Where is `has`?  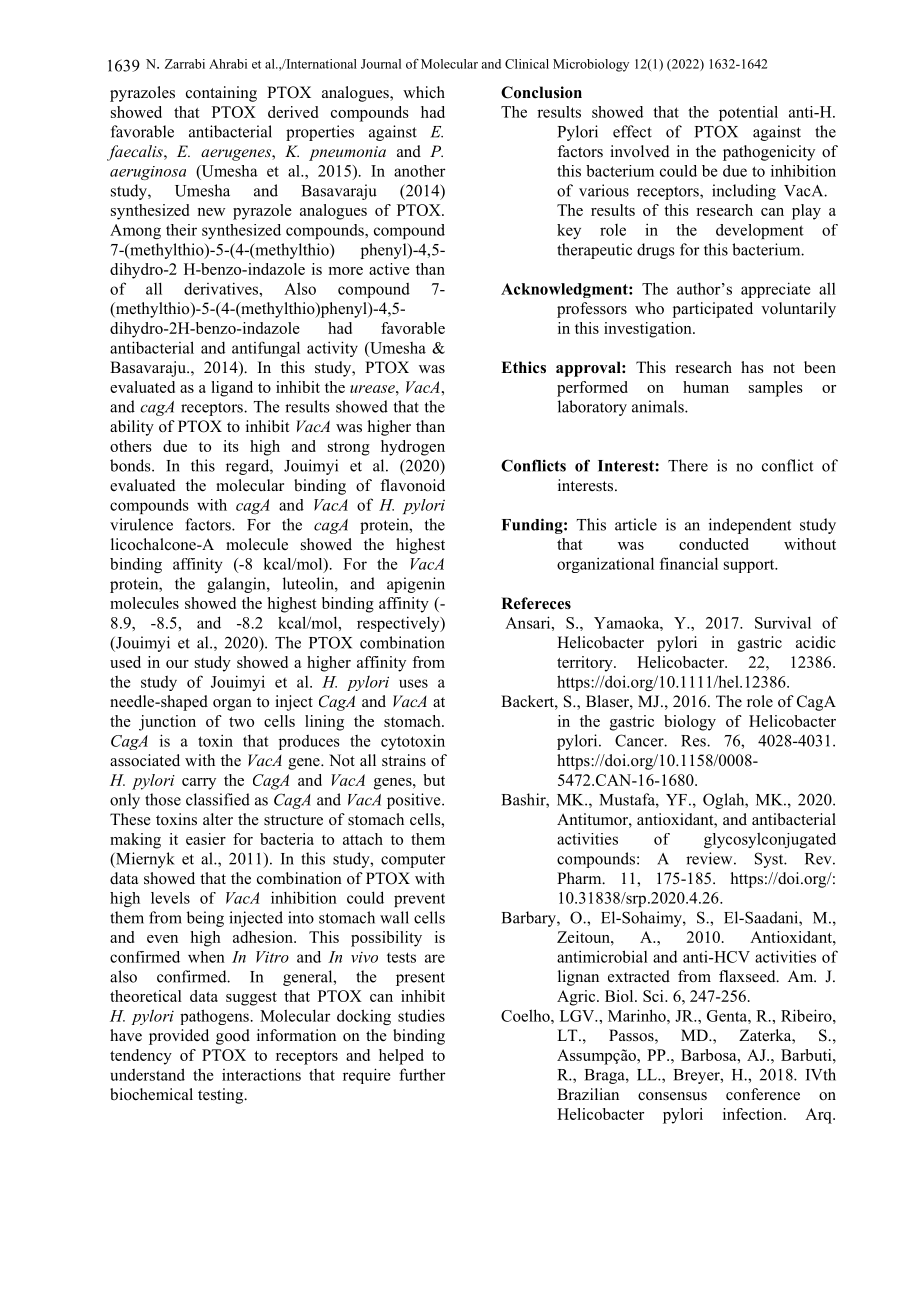 has is located at coordinates (752, 367).
